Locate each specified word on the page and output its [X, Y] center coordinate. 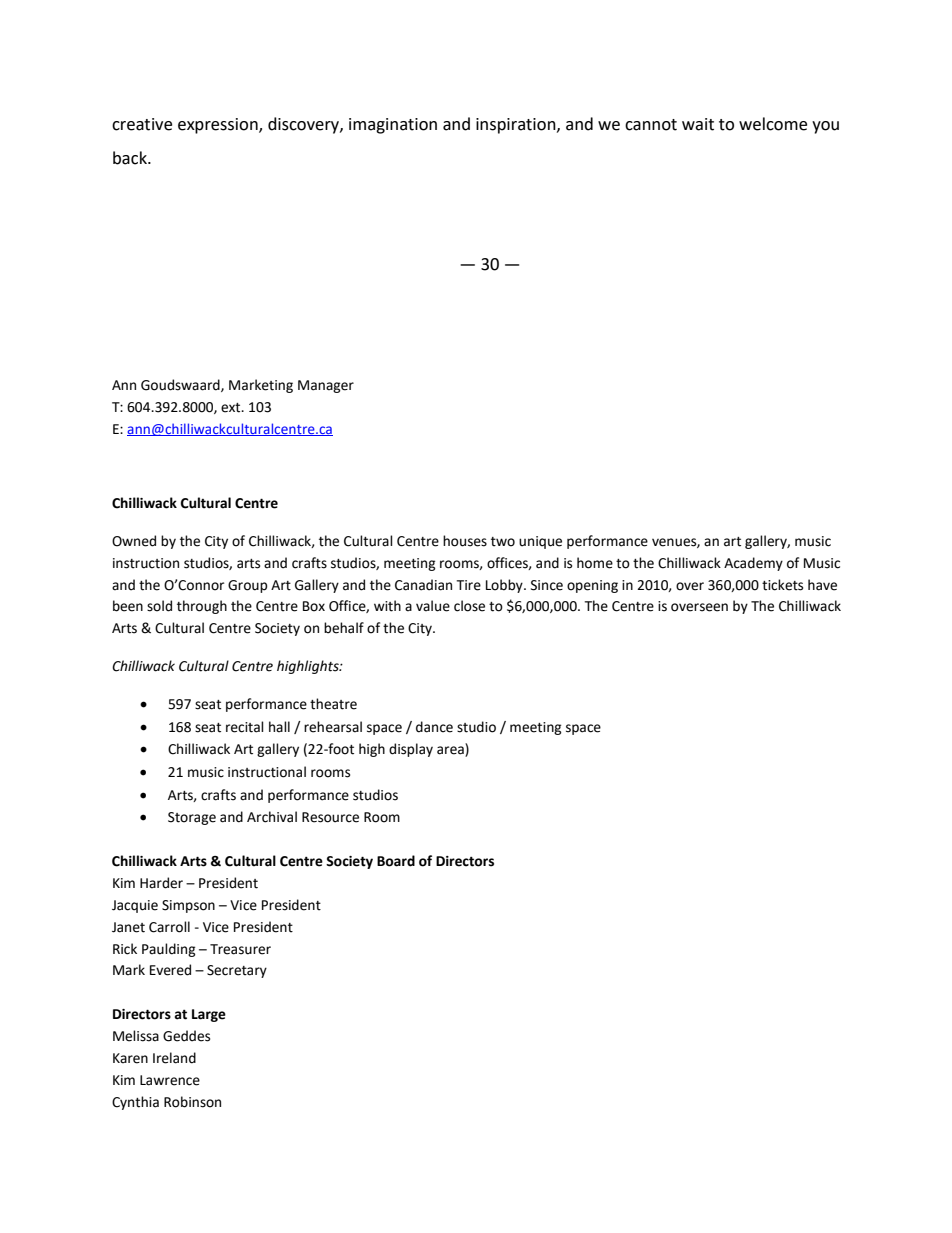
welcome [773, 124]
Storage [192, 818]
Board [396, 861]
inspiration [517, 126]
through [202, 607]
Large [209, 1015]
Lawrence [170, 1080]
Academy [753, 564]
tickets [782, 585]
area [451, 751]
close [469, 606]
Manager [326, 386]
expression [219, 126]
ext [232, 408]
